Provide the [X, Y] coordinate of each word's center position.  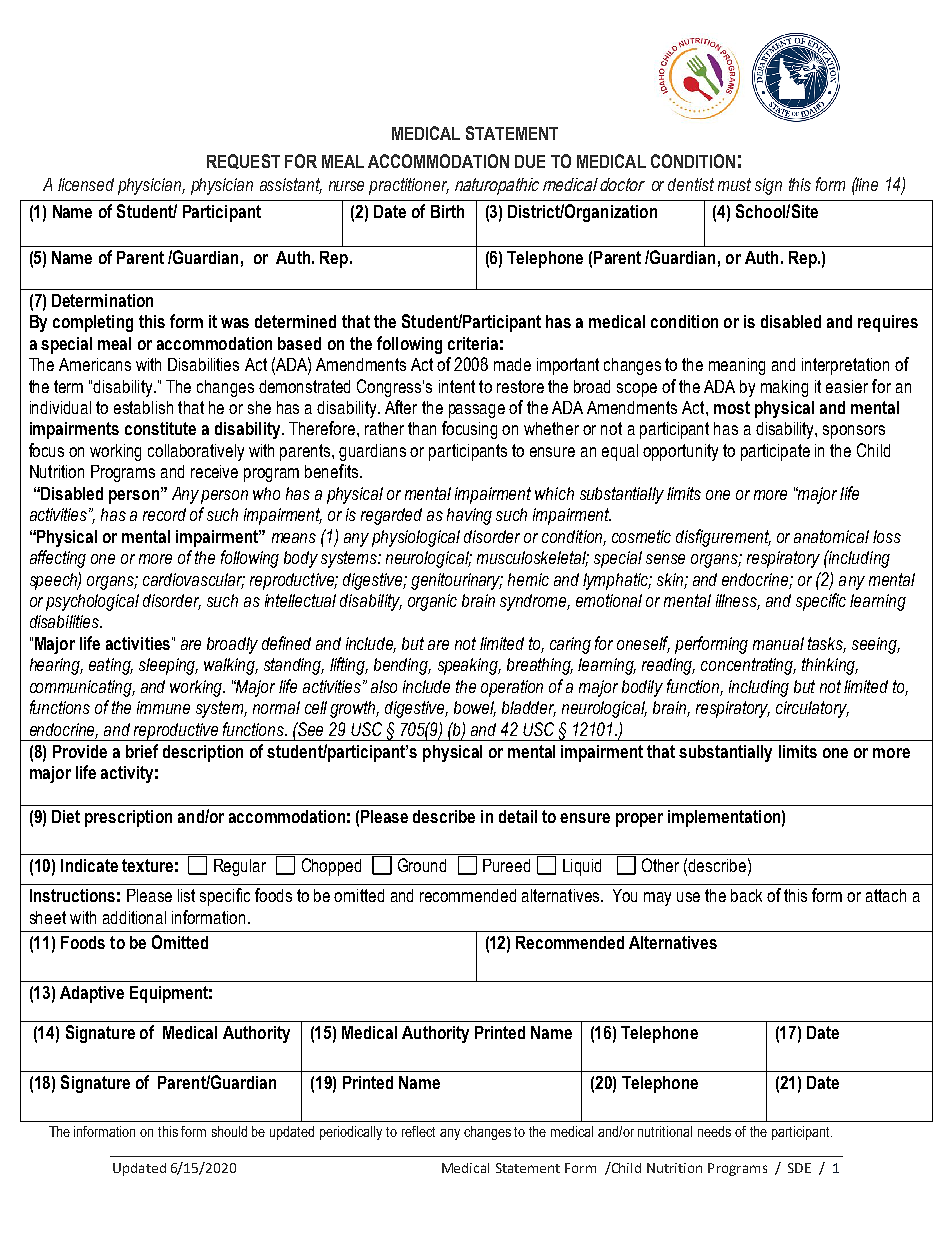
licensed [86, 184]
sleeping [168, 666]
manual [778, 643]
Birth [447, 211]
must [734, 184]
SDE [799, 1168]
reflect [418, 1131]
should [229, 1131]
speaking [469, 666]
